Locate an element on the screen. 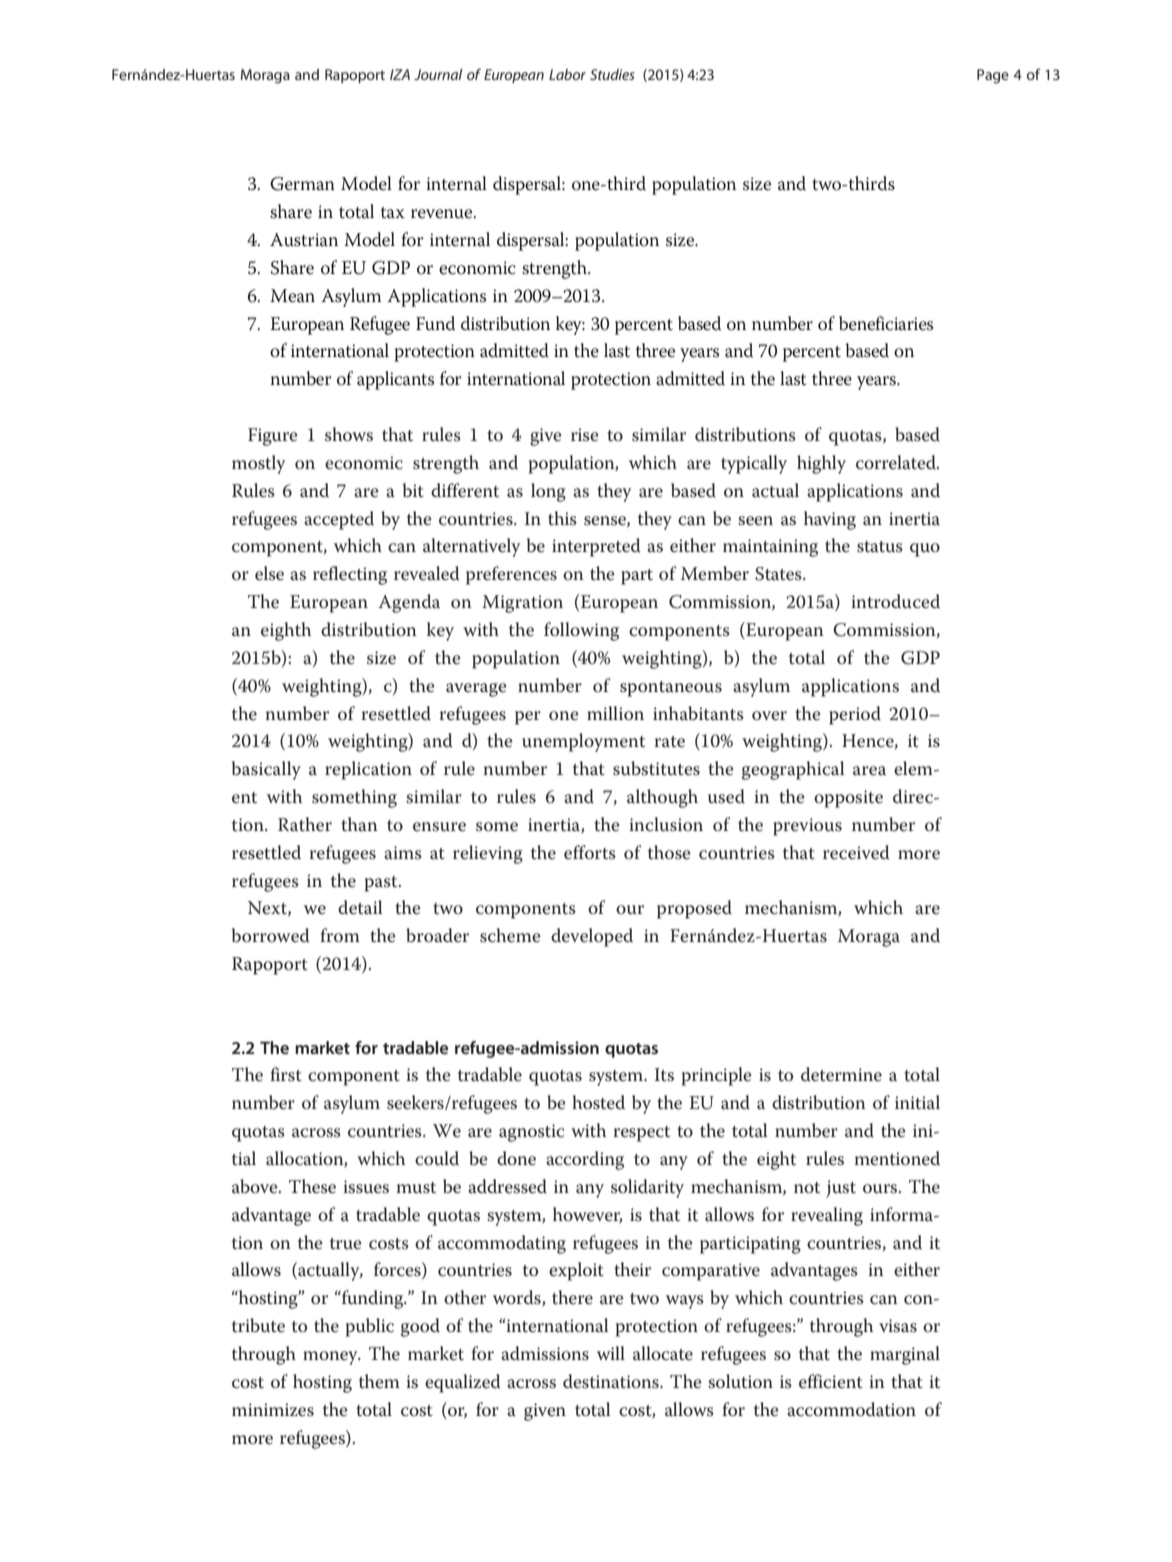 The width and height of the screenshot is (1172, 1562). received is located at coordinates (856, 852).
